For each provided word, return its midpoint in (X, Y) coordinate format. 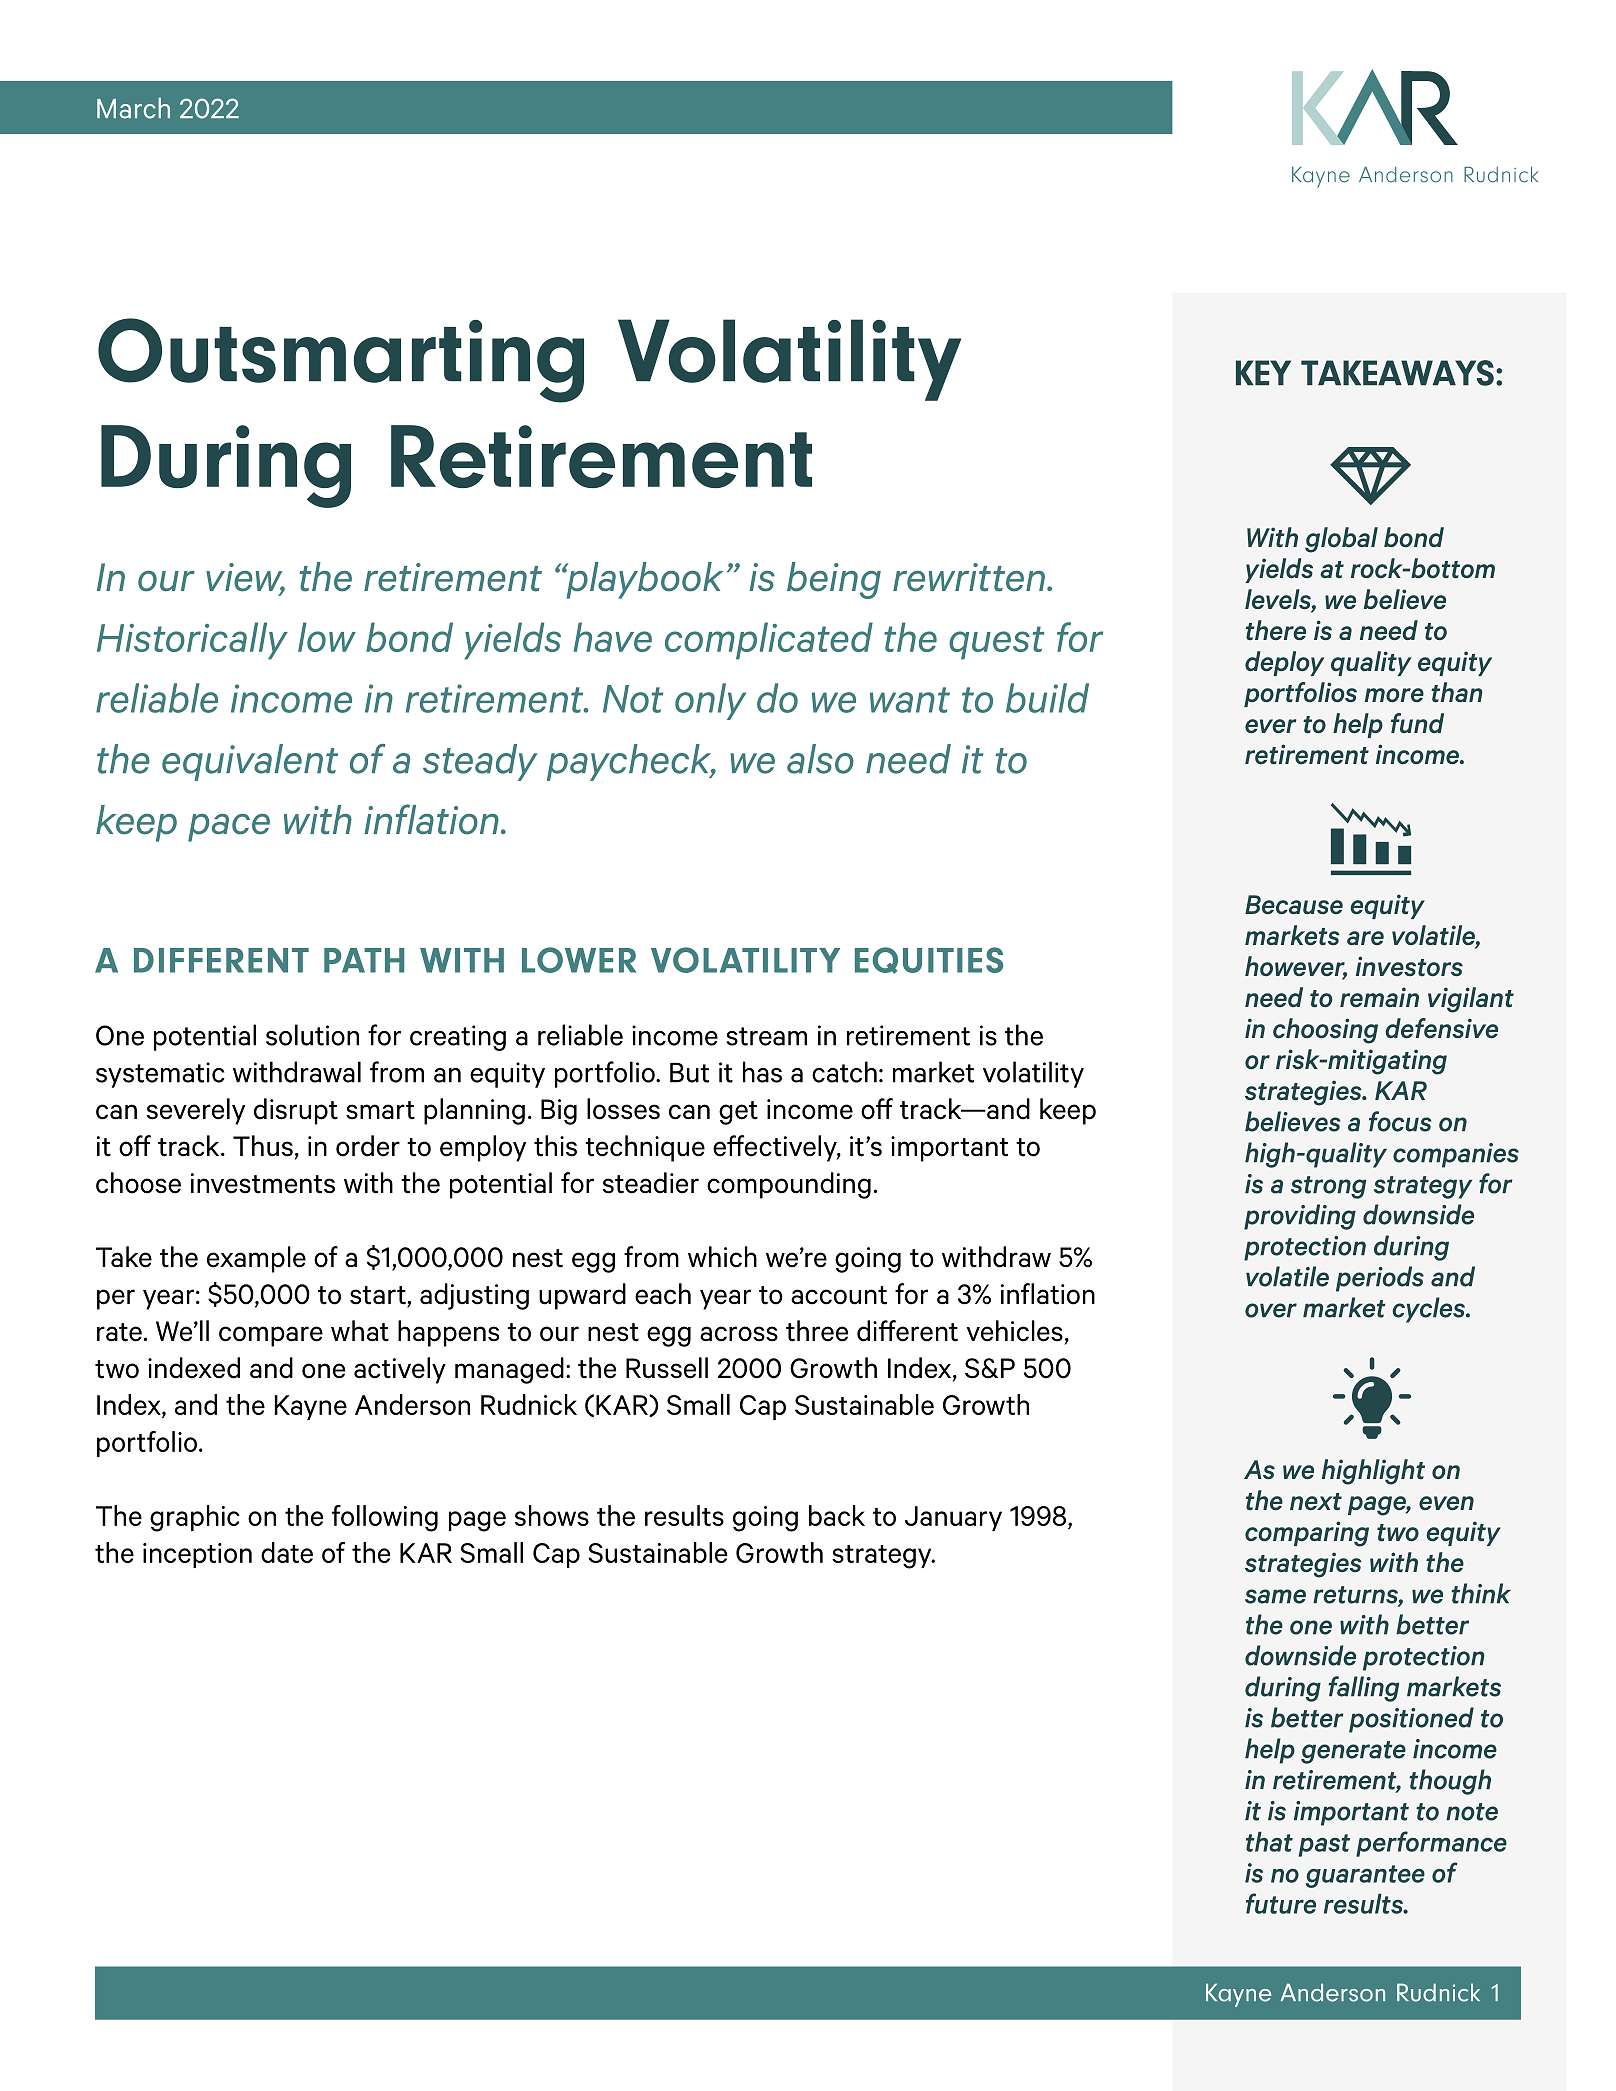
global (1341, 540)
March (133, 108)
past (1324, 1845)
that (1269, 1842)
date (287, 1552)
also (820, 759)
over (1271, 1310)
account (839, 1295)
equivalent (250, 762)
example (256, 1259)
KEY (1263, 372)
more (1394, 695)
